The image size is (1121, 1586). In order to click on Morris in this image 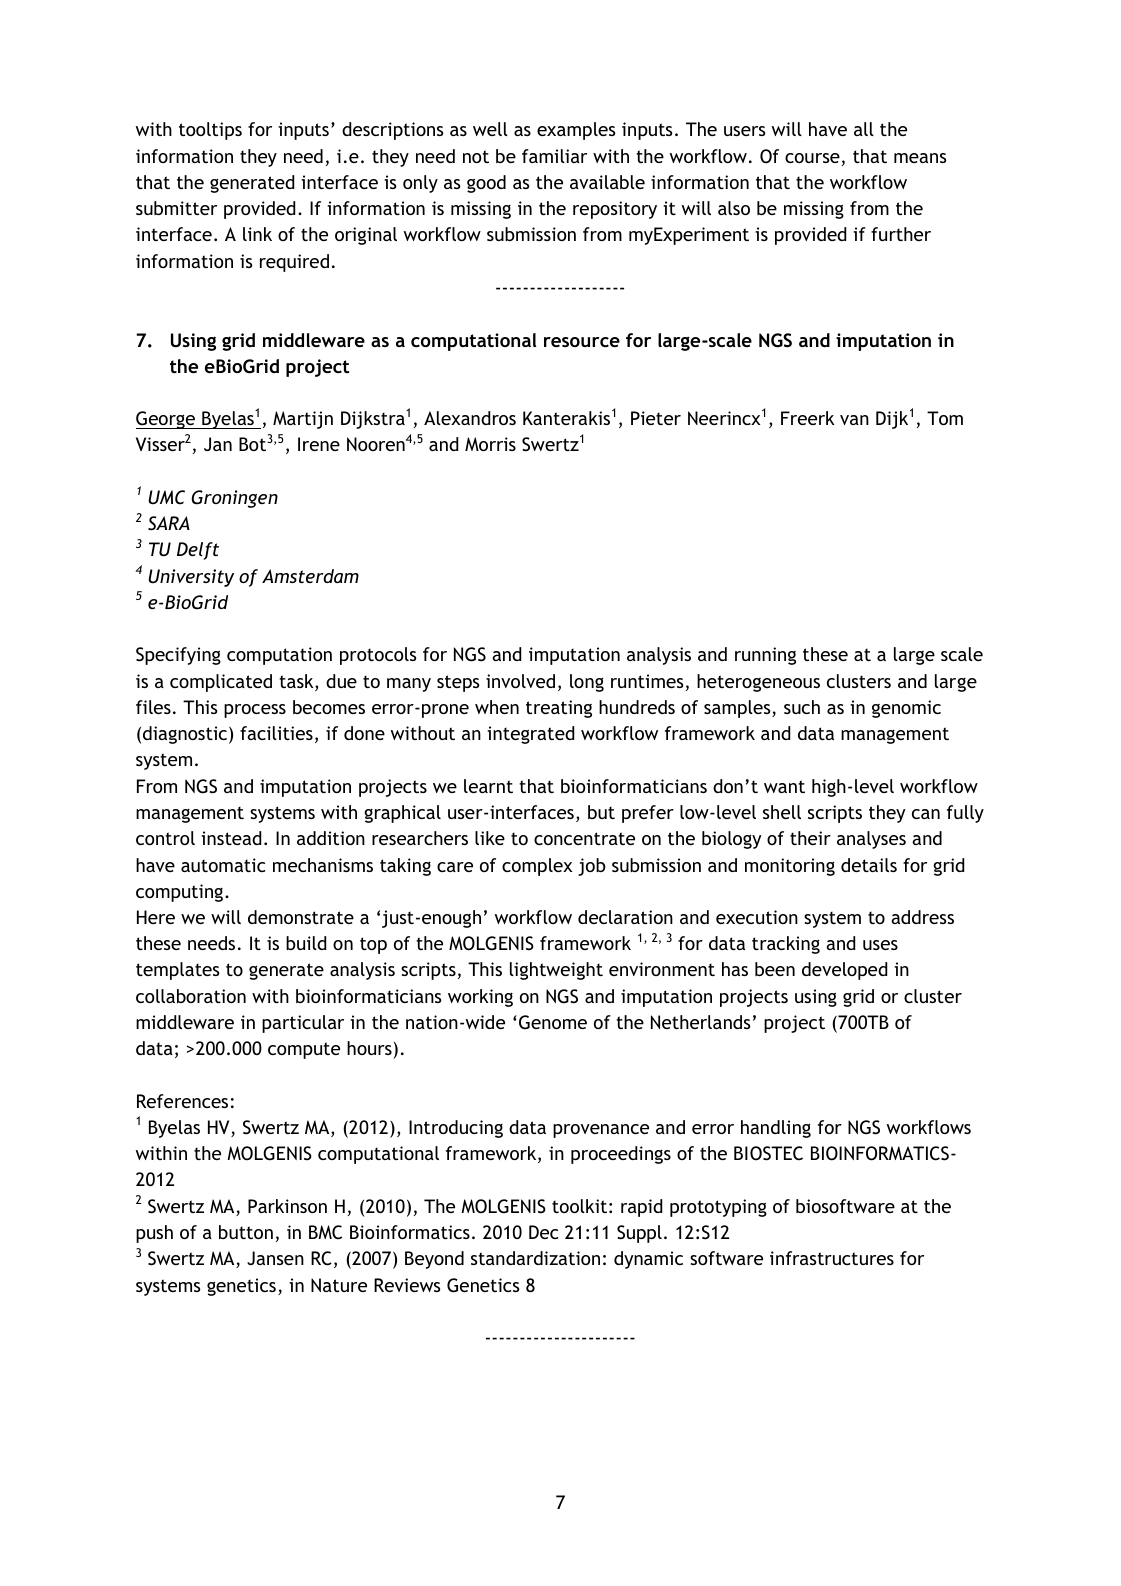, I will do `click(490, 444)`.
